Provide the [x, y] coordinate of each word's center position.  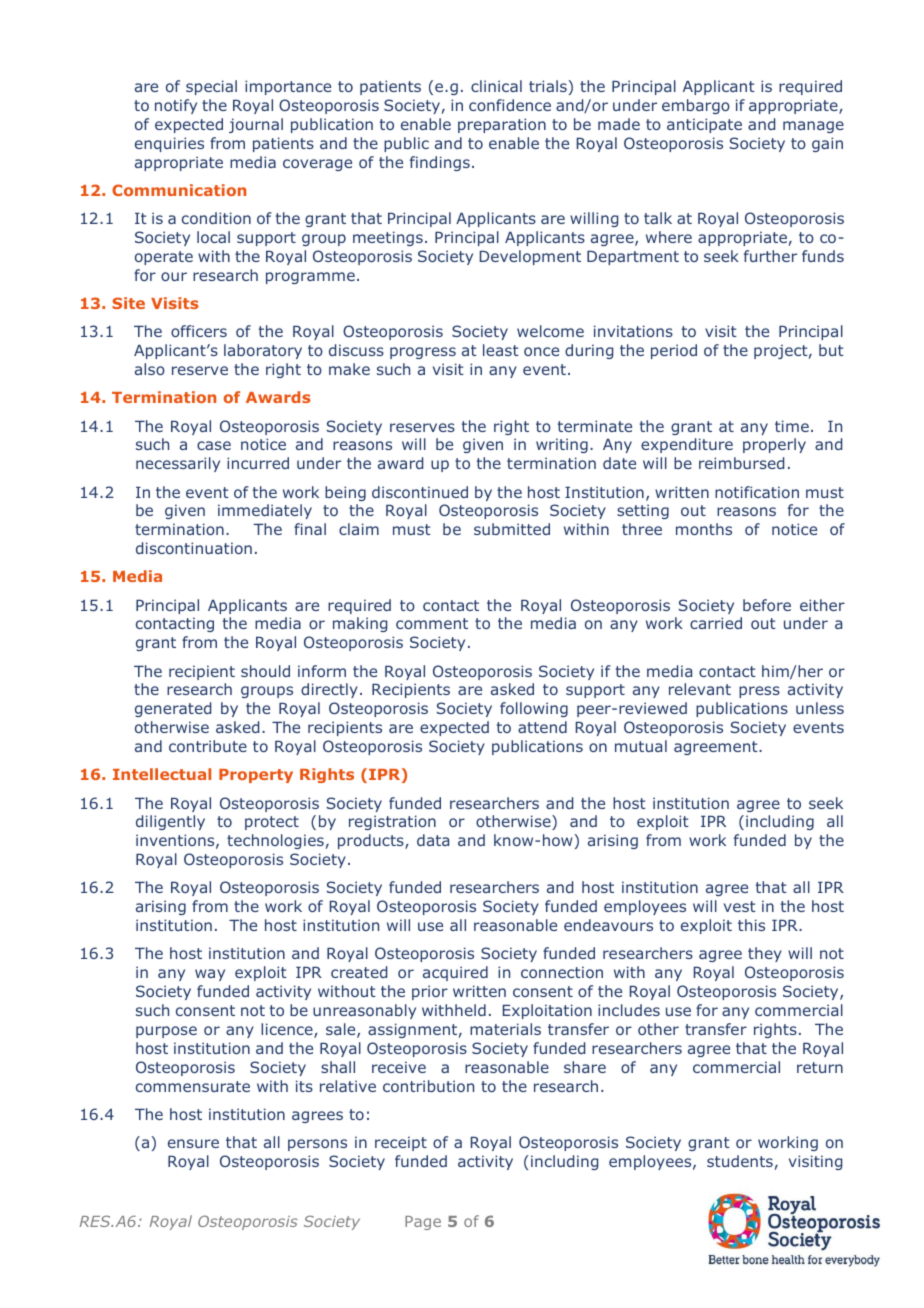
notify [176, 106]
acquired [455, 973]
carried [716, 623]
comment [432, 623]
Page [423, 1223]
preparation [502, 125]
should [265, 671]
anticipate [704, 125]
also [150, 369]
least [501, 350]
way [210, 975]
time [792, 426]
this [751, 925]
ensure [193, 1143]
